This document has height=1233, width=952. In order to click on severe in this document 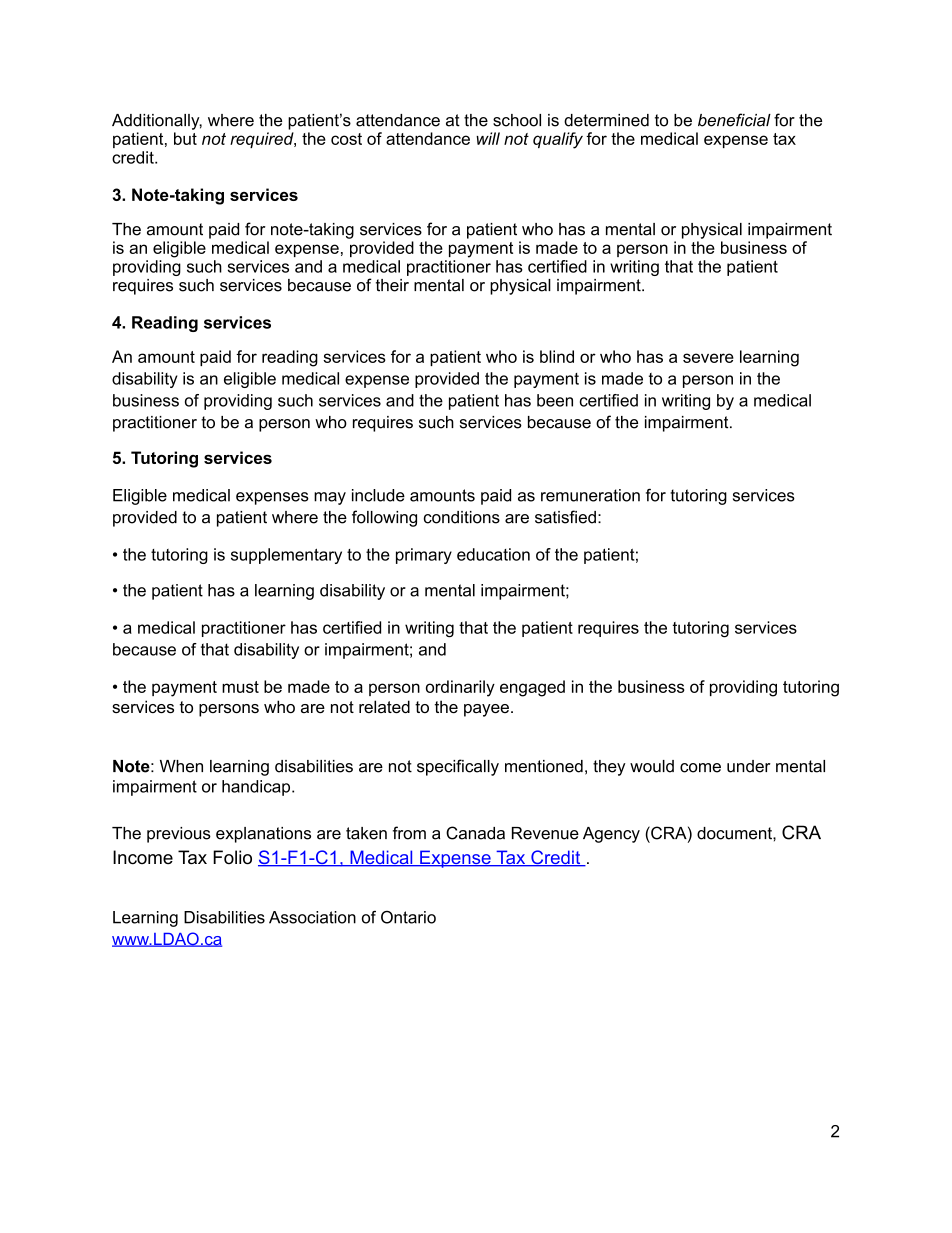, I will do `click(708, 358)`.
